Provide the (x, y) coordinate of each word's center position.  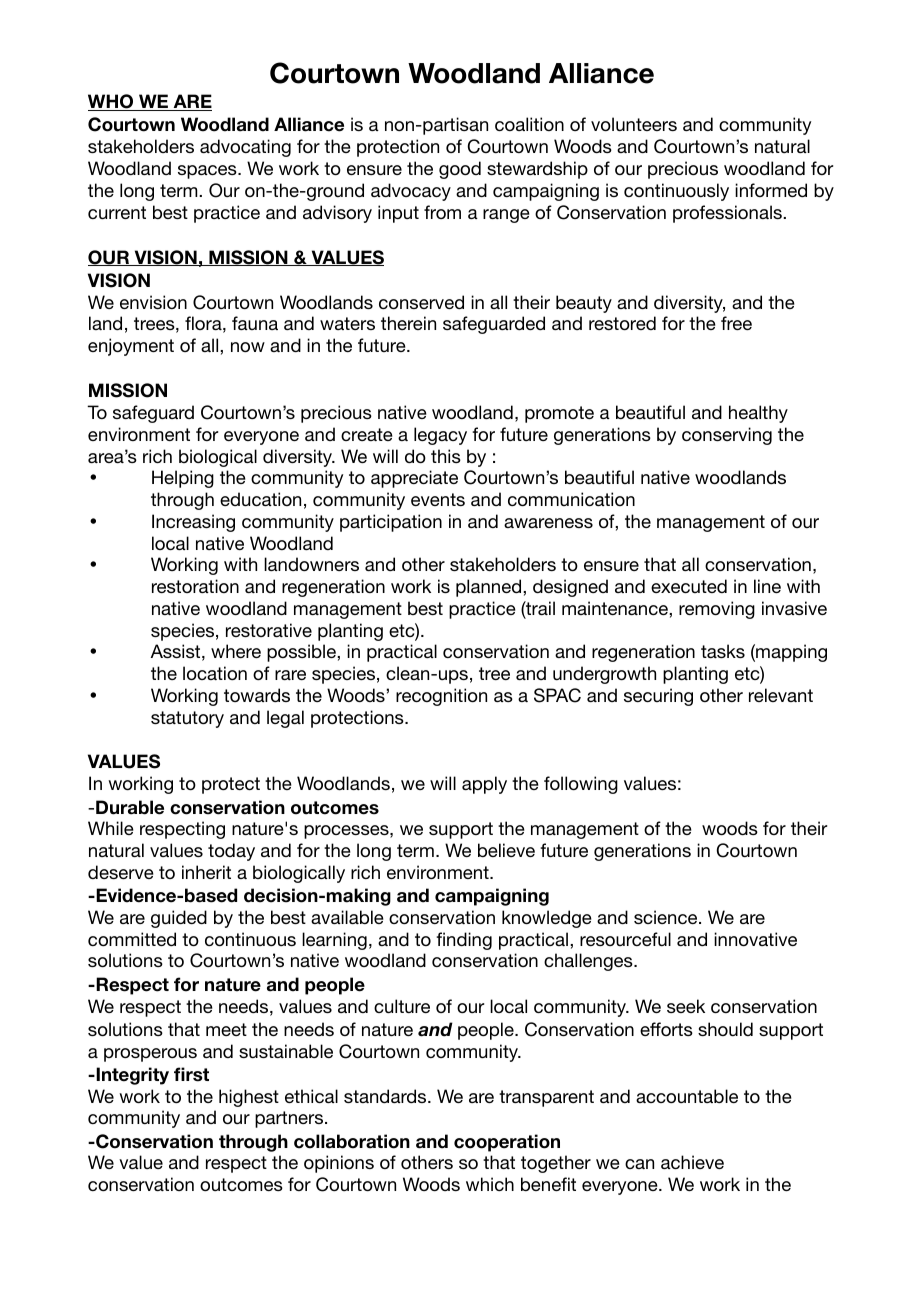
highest (249, 1098)
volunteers (634, 124)
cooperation (507, 1143)
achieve (692, 1162)
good (460, 170)
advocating (245, 148)
